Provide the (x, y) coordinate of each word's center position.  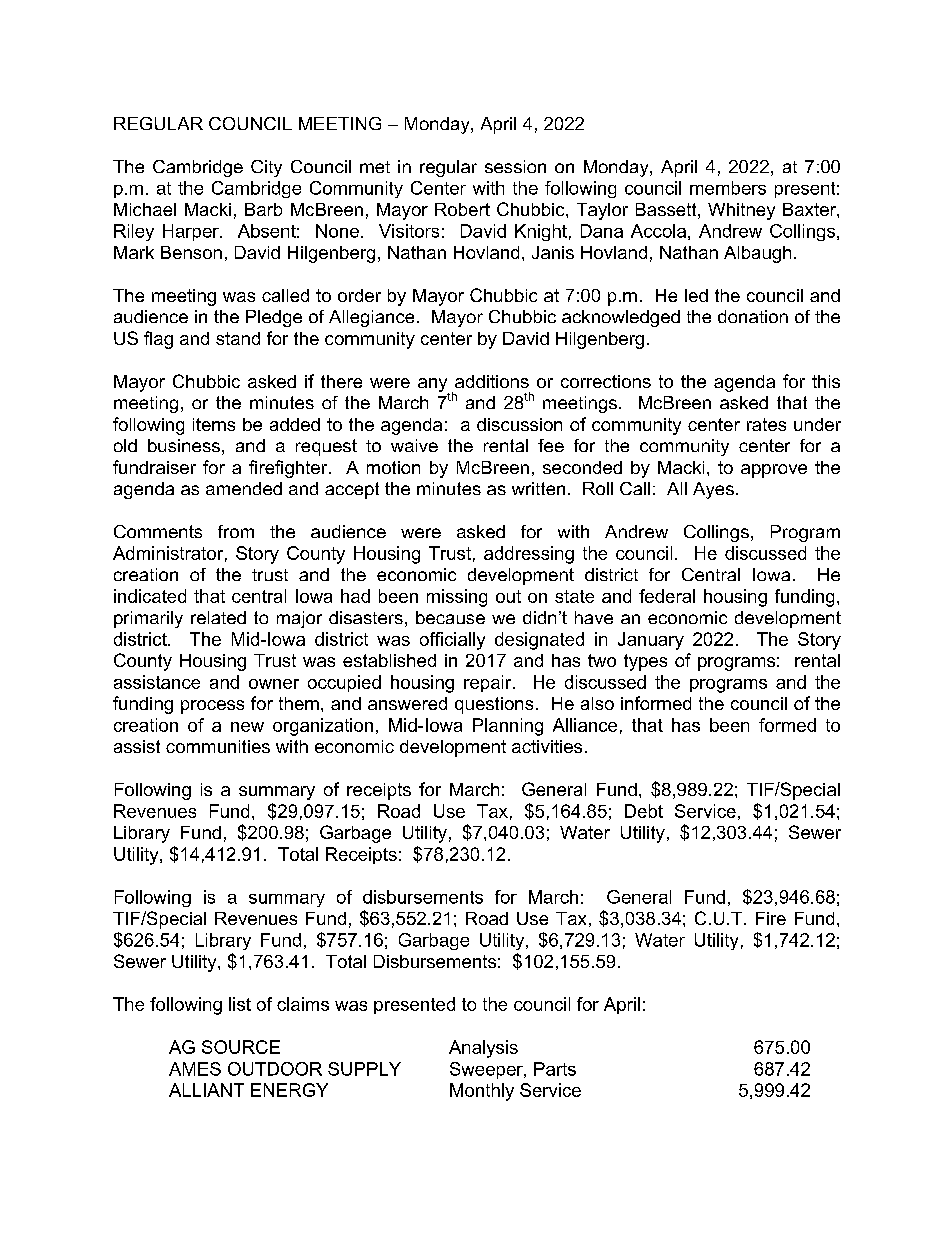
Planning (508, 727)
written (538, 488)
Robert (462, 209)
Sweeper (487, 1070)
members (728, 188)
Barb (263, 209)
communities (218, 746)
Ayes (713, 490)
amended (244, 488)
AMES (195, 1069)
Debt (644, 811)
